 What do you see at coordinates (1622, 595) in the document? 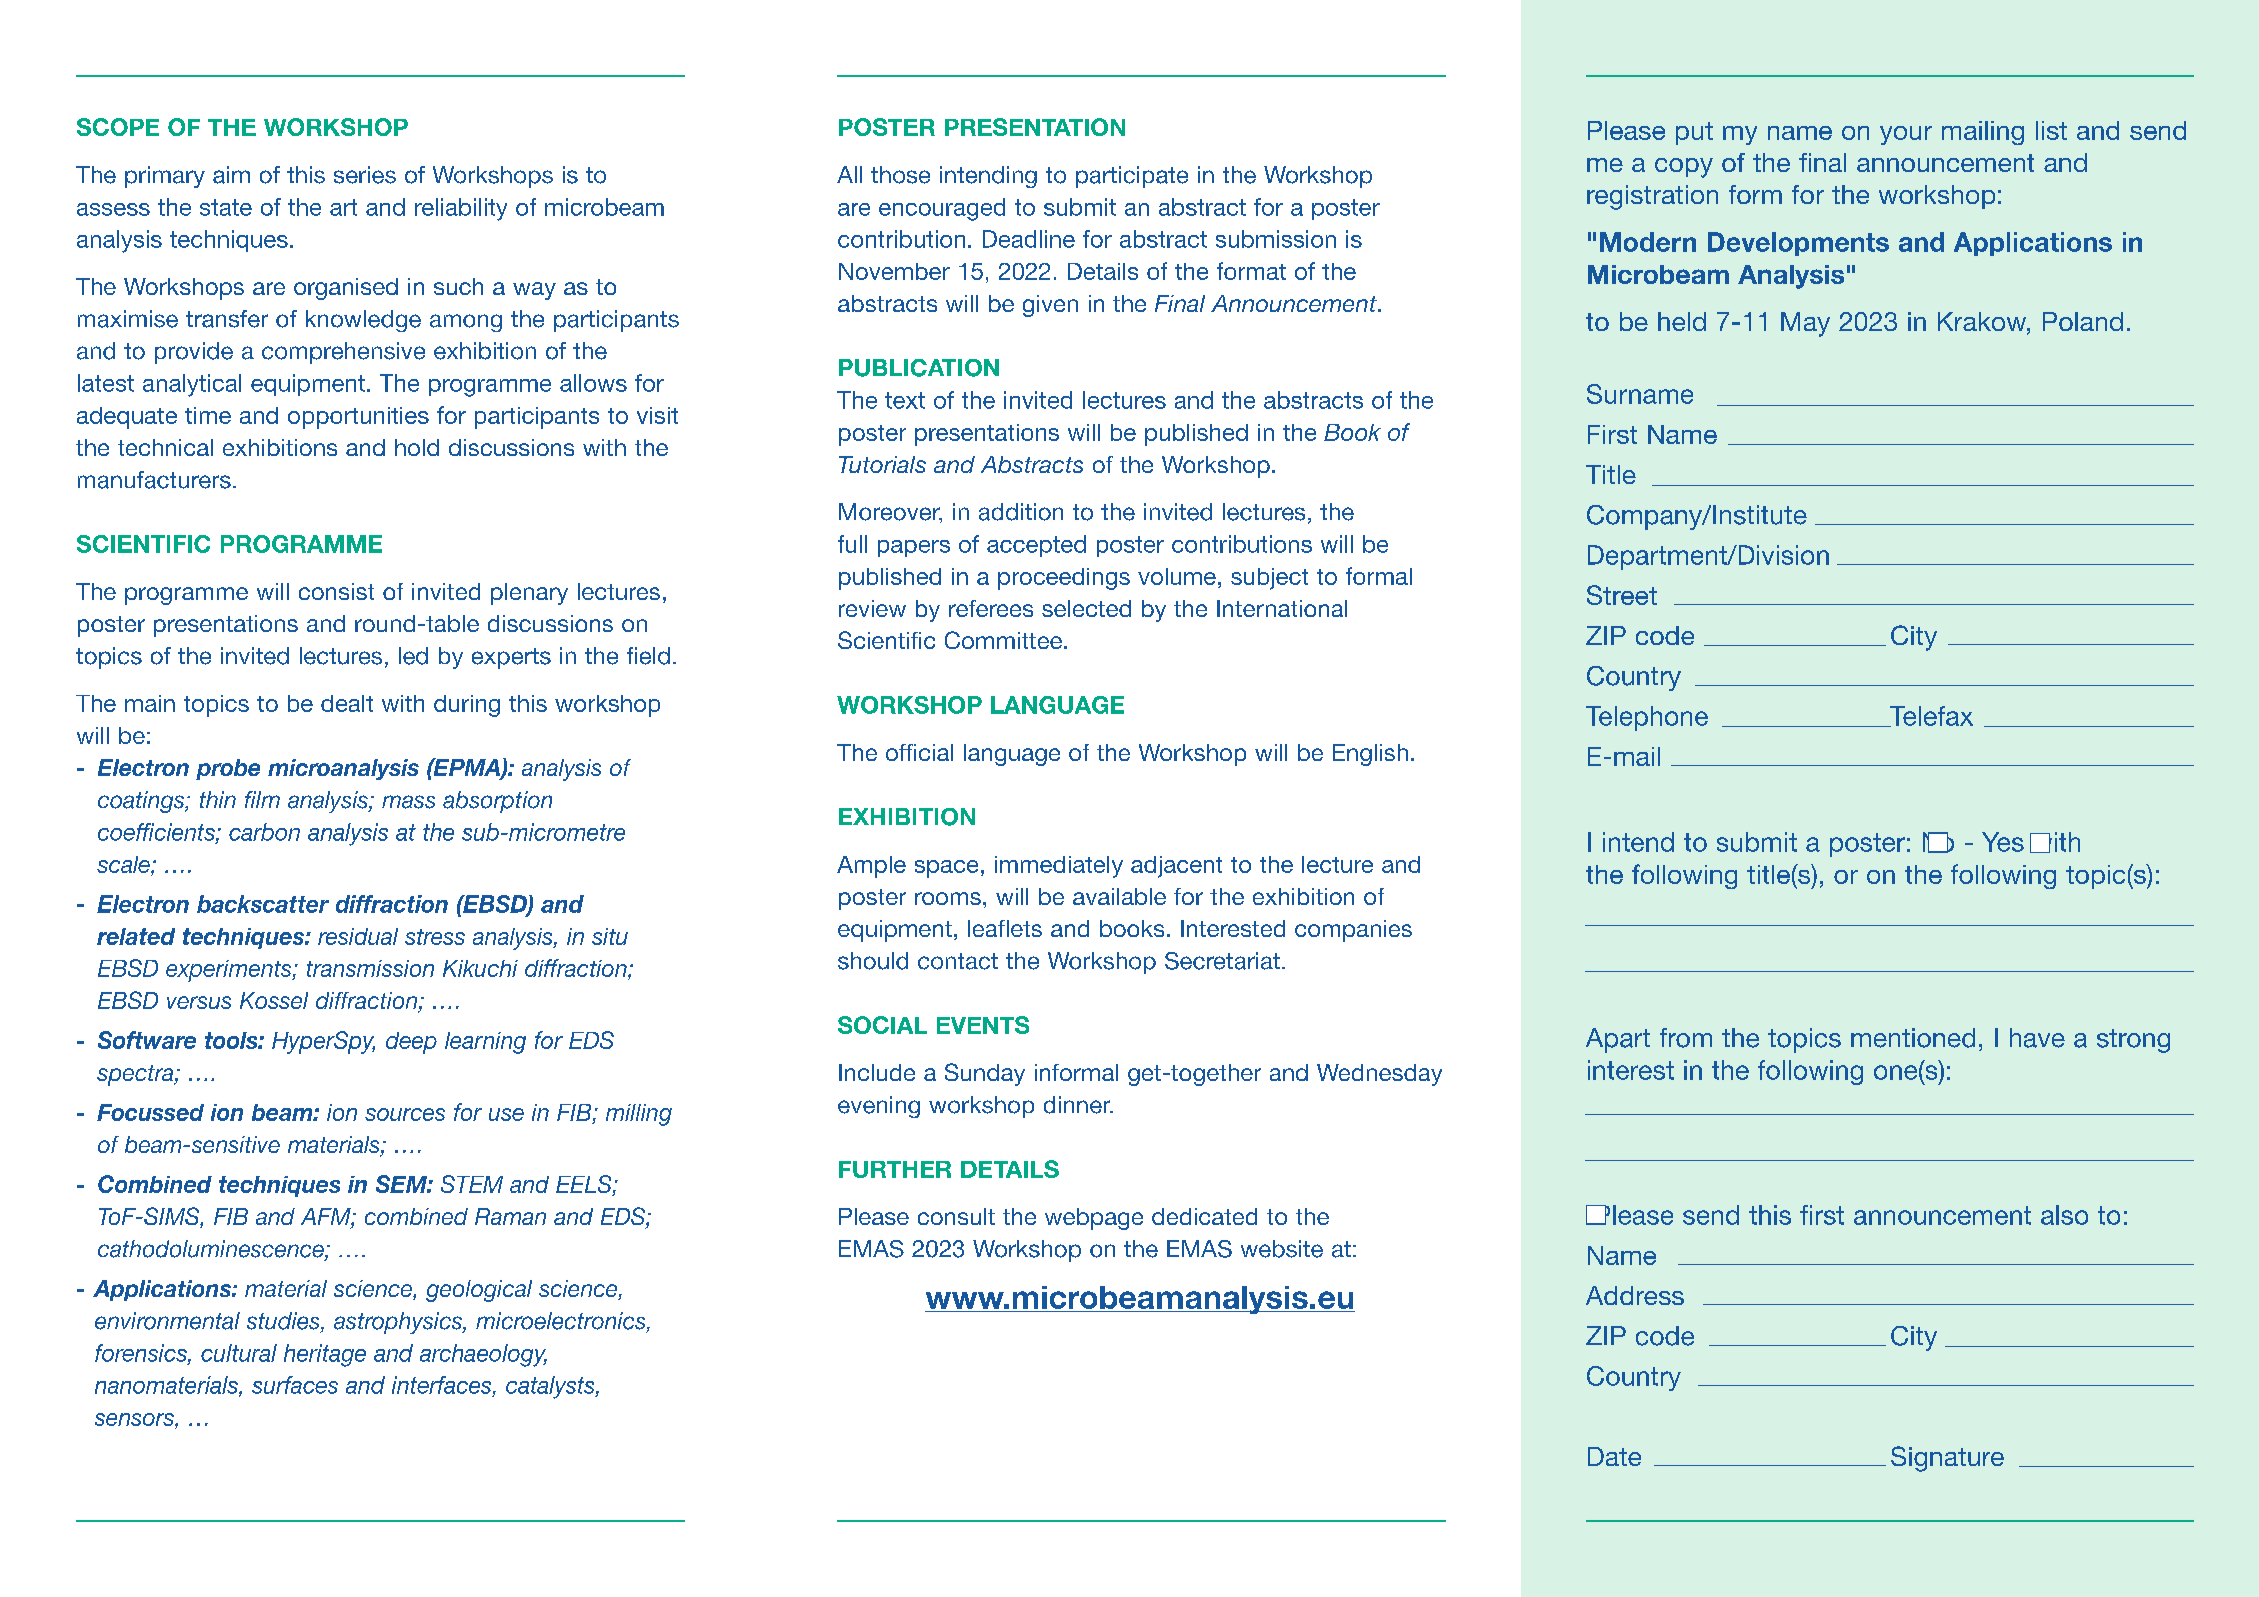
I see `Street` at bounding box center [1622, 595].
